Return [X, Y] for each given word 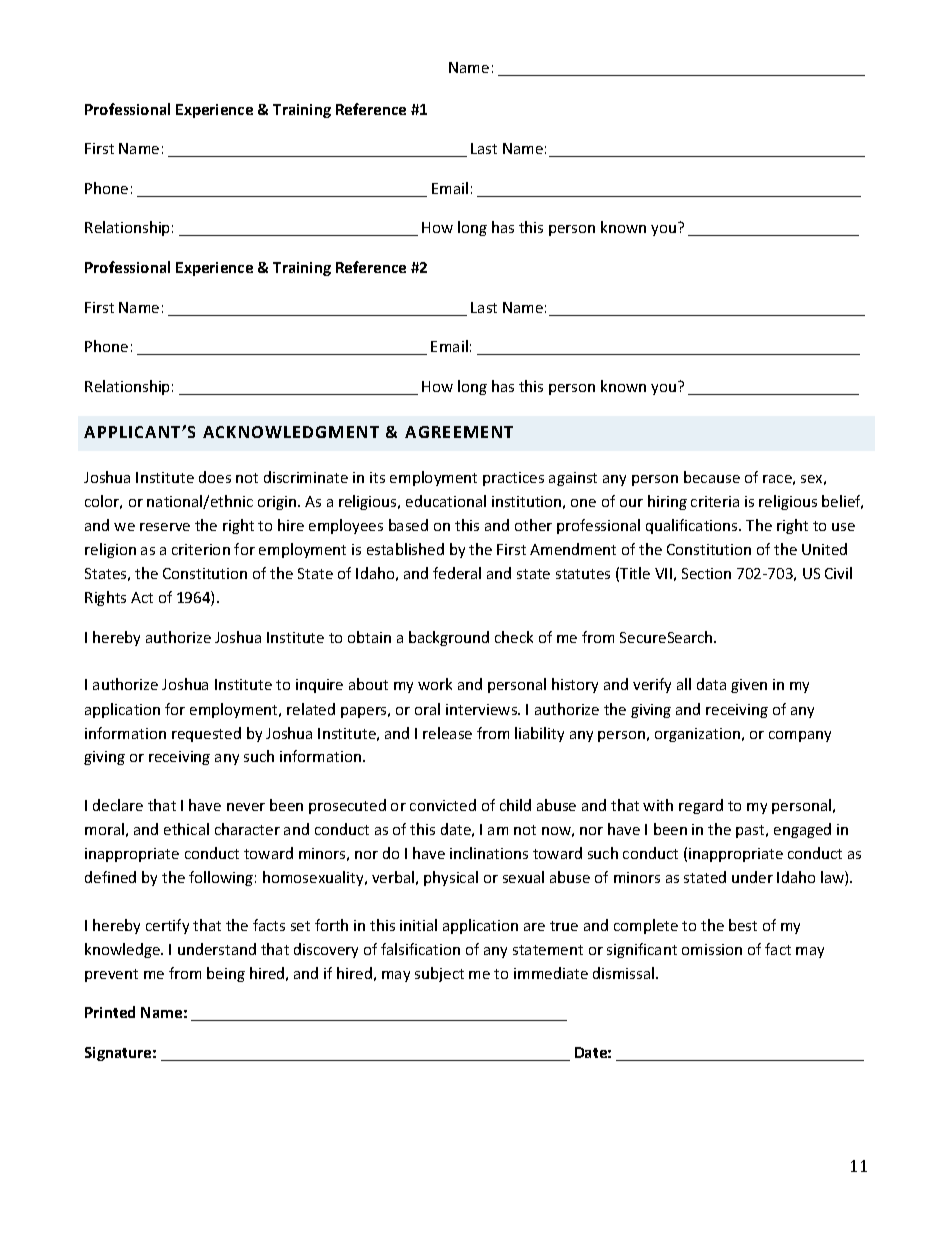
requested [206, 734]
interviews [483, 709]
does [215, 477]
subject [439, 974]
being [226, 974]
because [712, 477]
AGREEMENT [459, 432]
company [800, 736]
